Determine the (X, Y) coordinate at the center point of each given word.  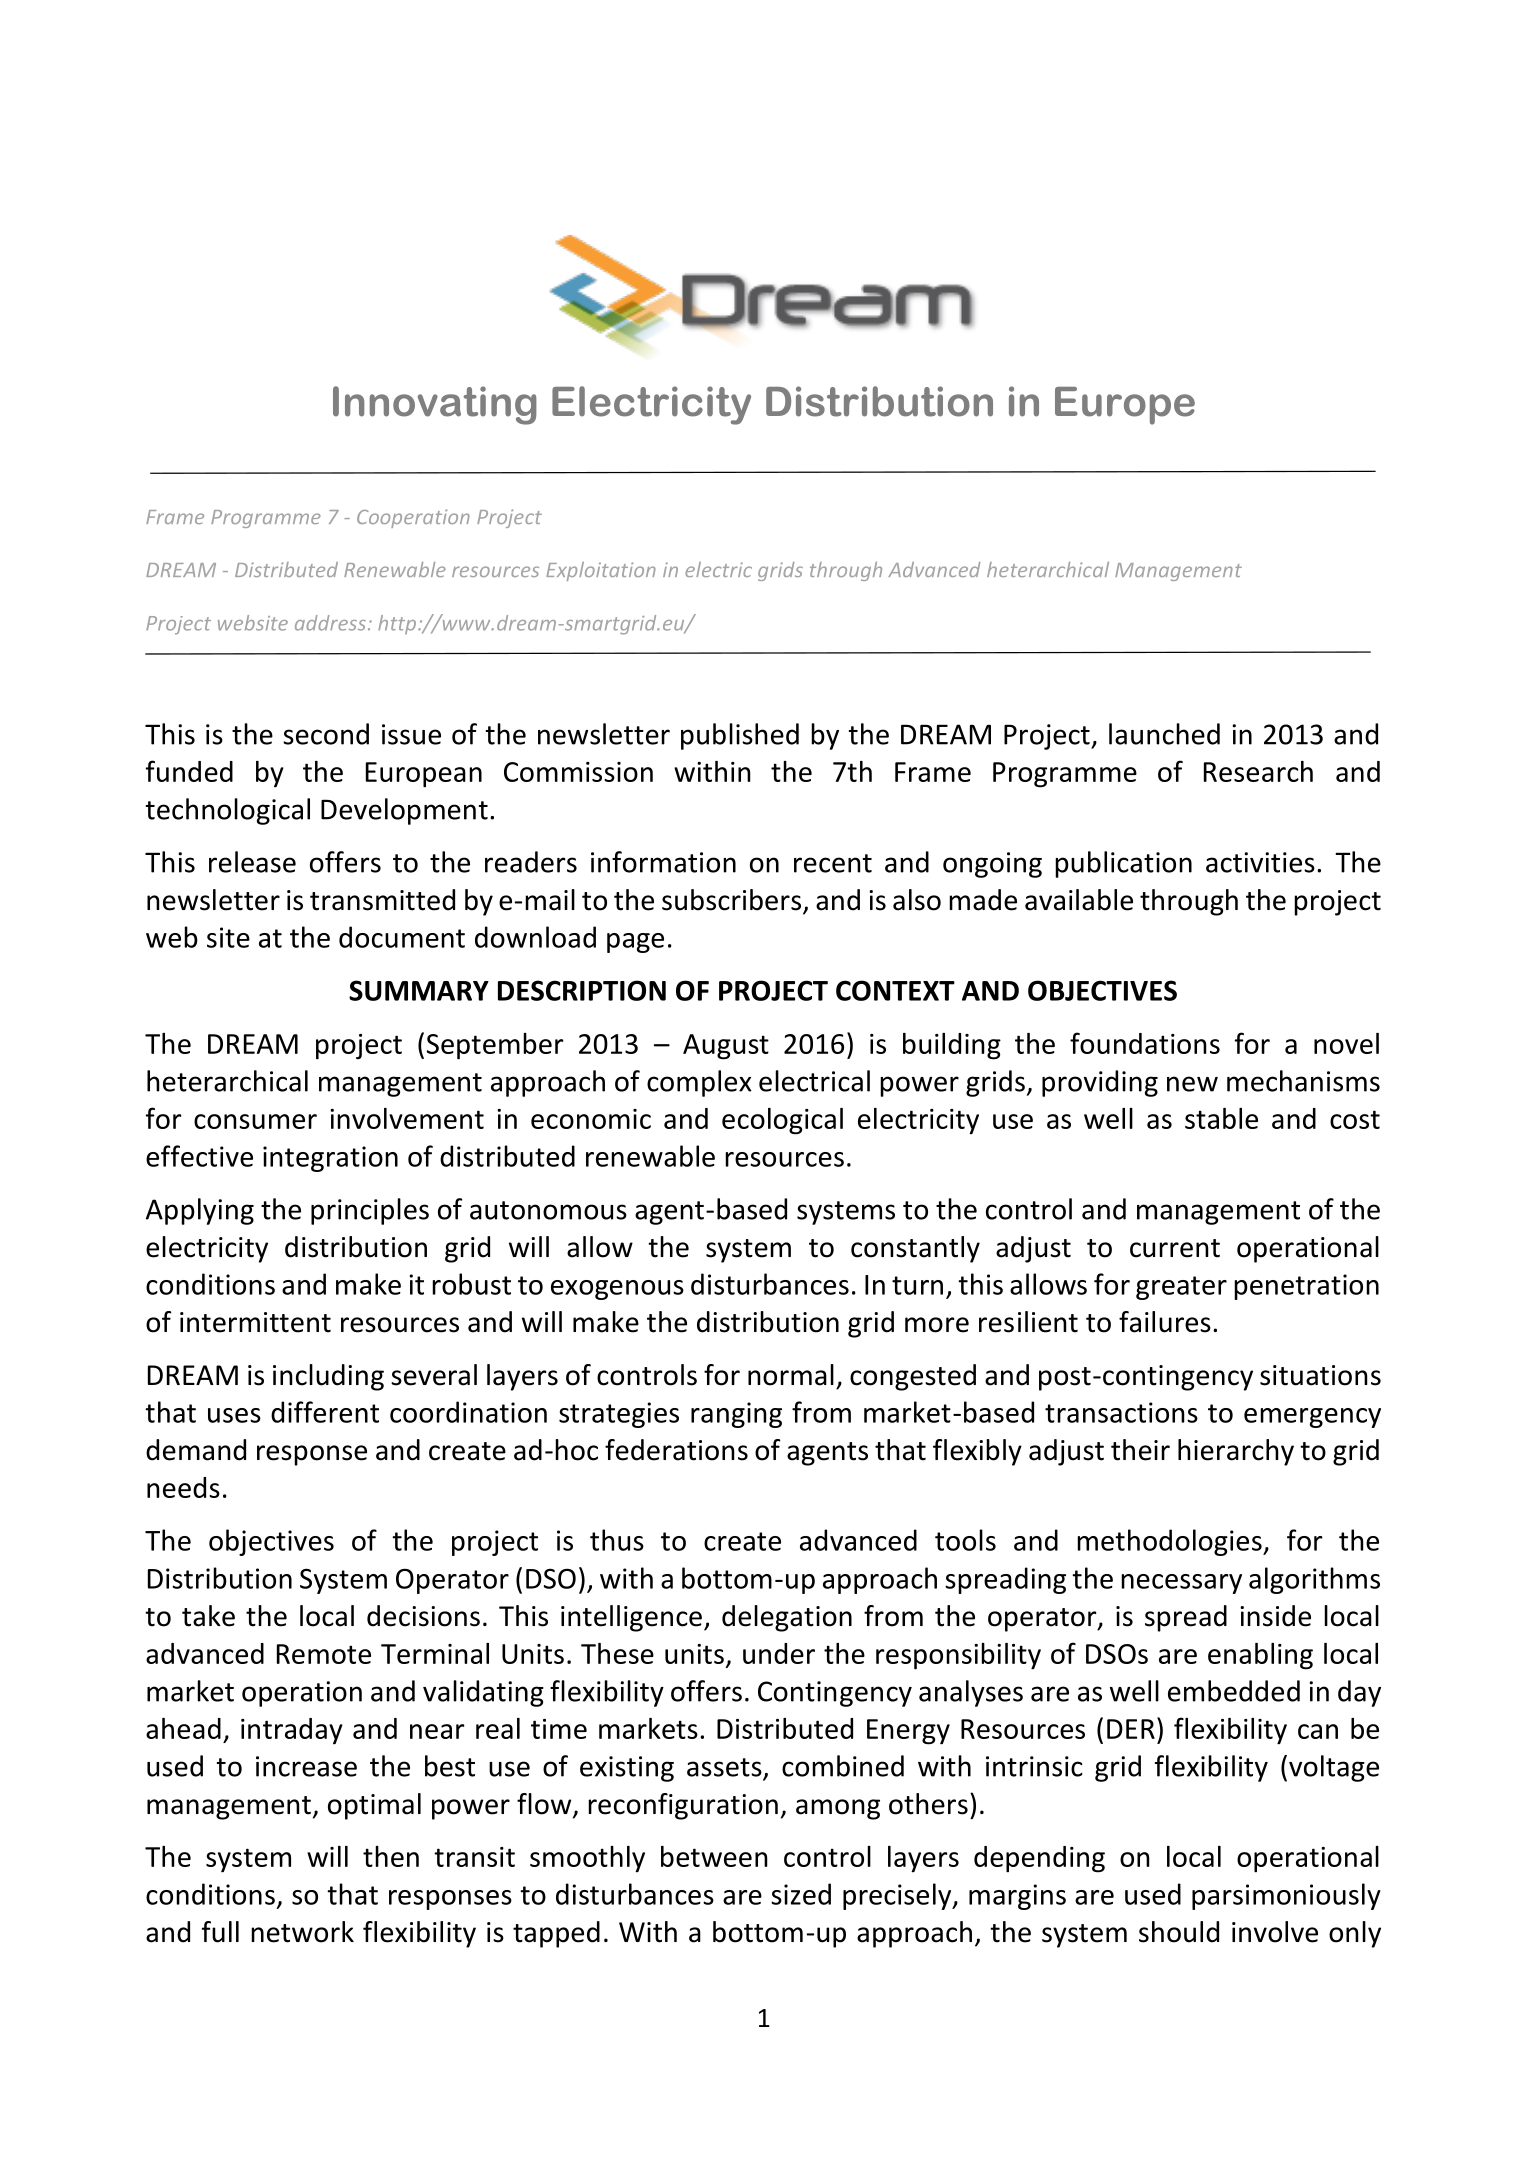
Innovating (435, 405)
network (302, 1932)
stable (1221, 1118)
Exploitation (601, 571)
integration (330, 1159)
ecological (782, 1121)
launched (1164, 734)
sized (801, 1894)
